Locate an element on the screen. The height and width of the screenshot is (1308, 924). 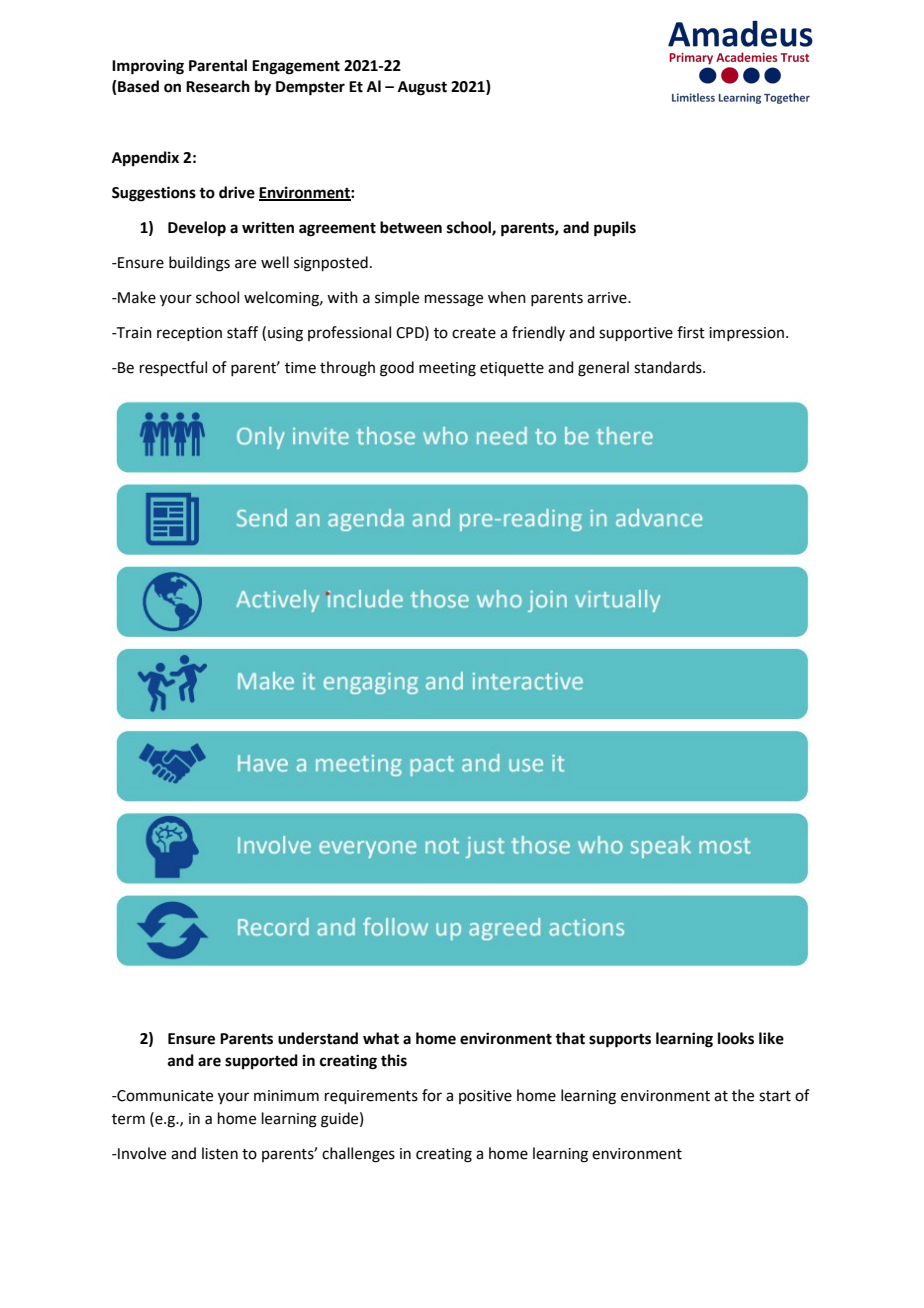
meeting is located at coordinates (447, 369).
